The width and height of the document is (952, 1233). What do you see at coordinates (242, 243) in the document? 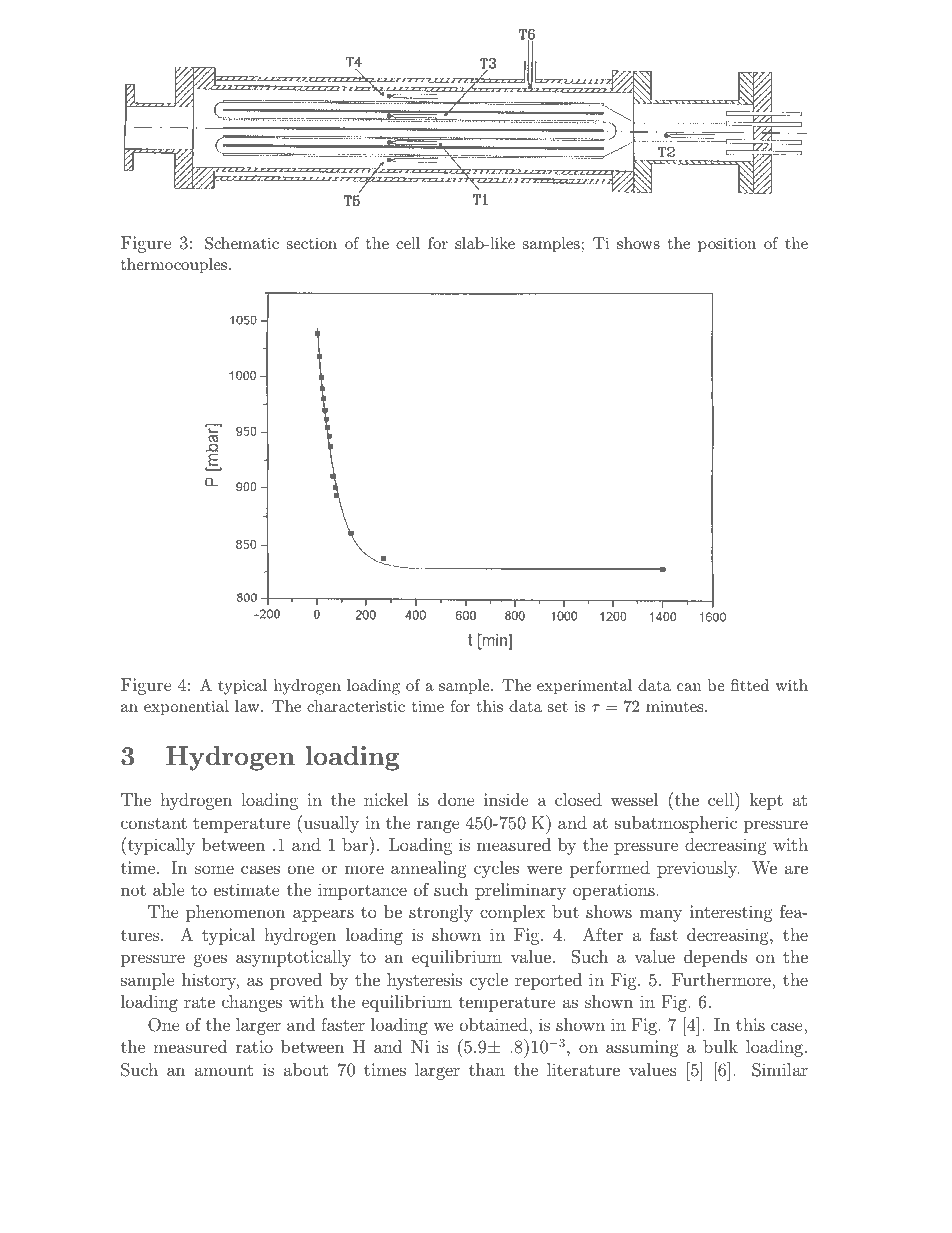
I see `Schematic` at bounding box center [242, 243].
